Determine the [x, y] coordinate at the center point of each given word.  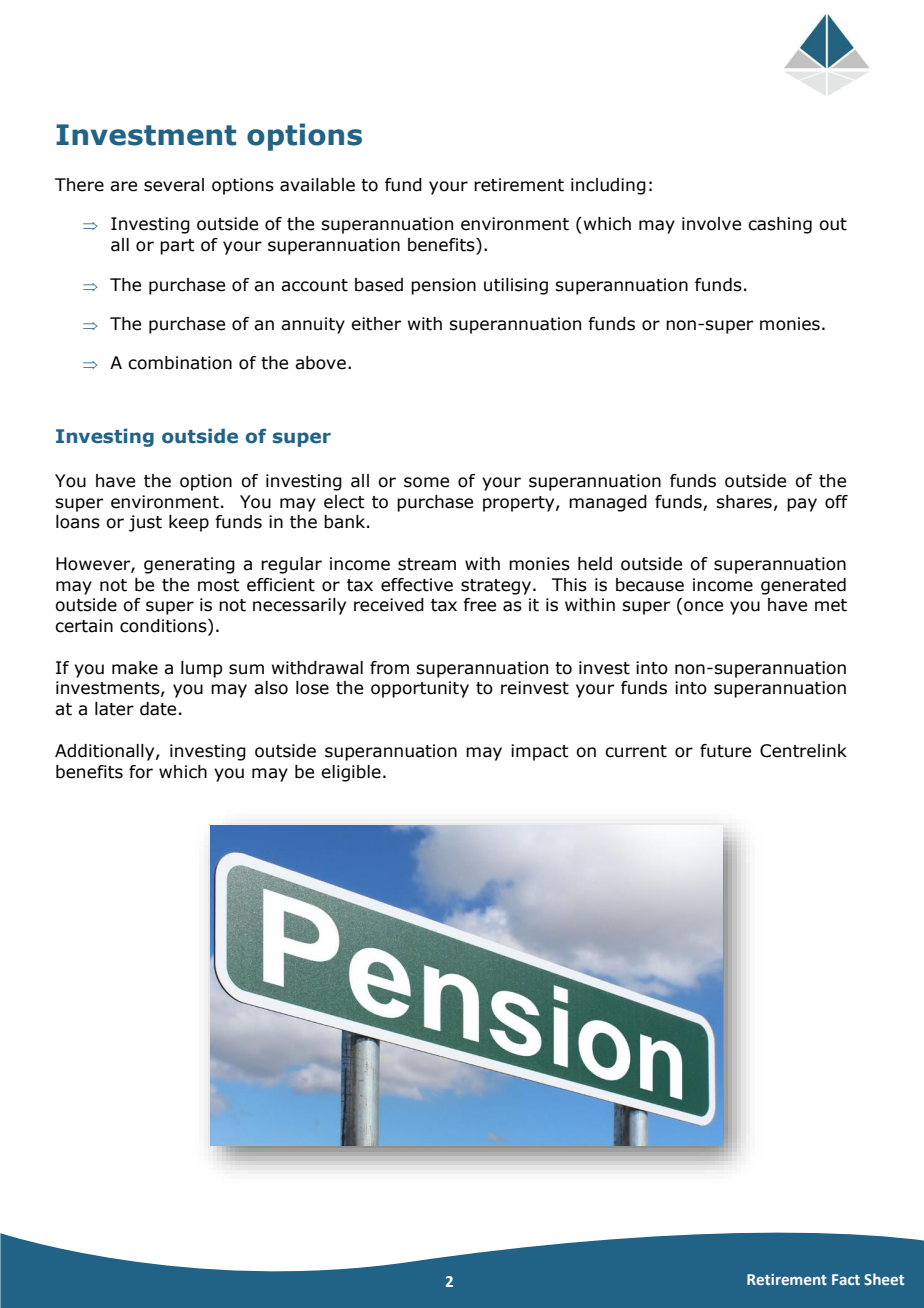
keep [189, 523]
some [426, 482]
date [158, 709]
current [636, 751]
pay [802, 505]
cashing [780, 225]
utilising [516, 286]
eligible [351, 773]
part [177, 247]
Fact [846, 1279]
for [141, 772]
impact [540, 752]
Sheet [884, 1279]
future [725, 751]
